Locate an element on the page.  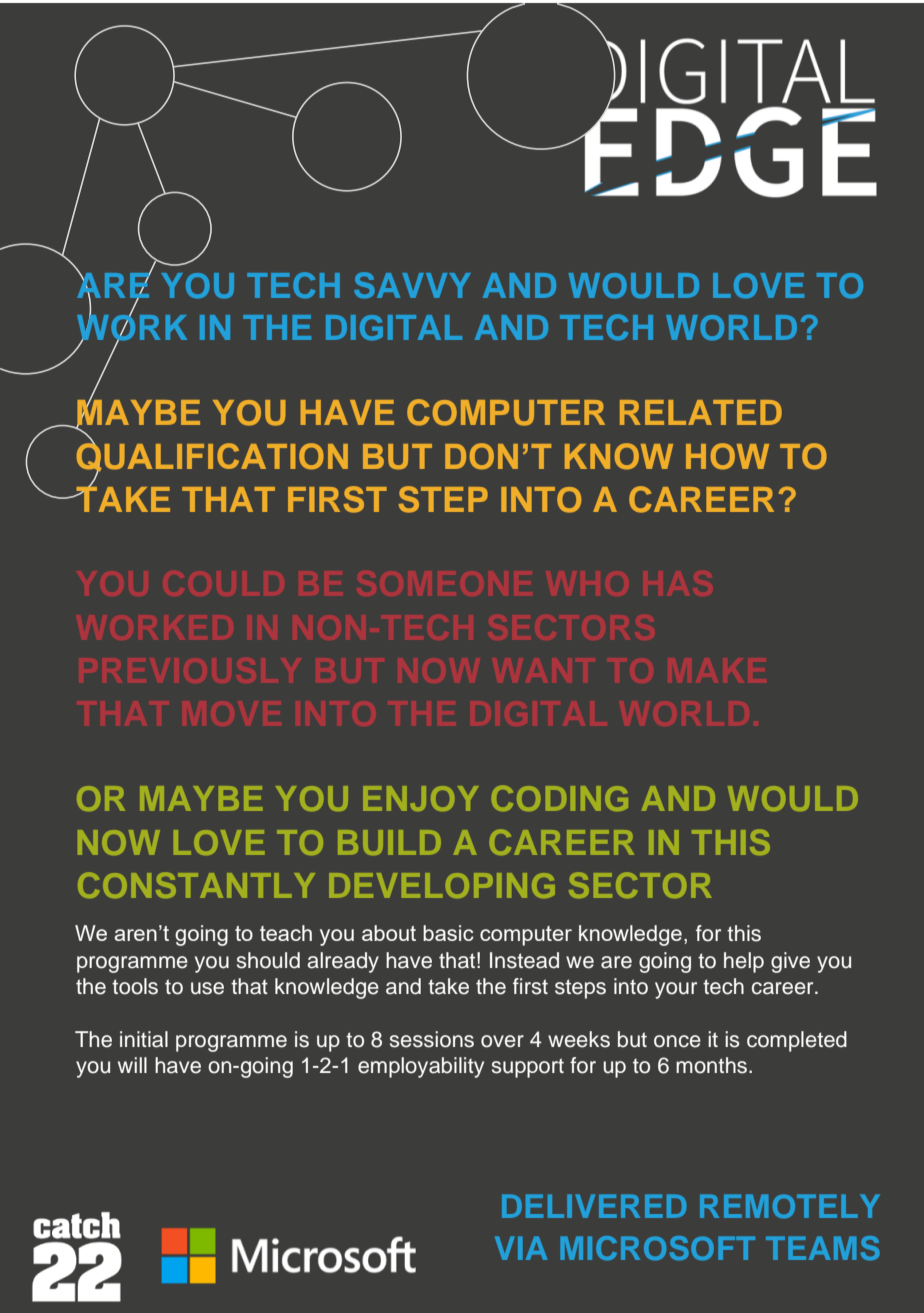
CODING is located at coordinates (560, 798).
